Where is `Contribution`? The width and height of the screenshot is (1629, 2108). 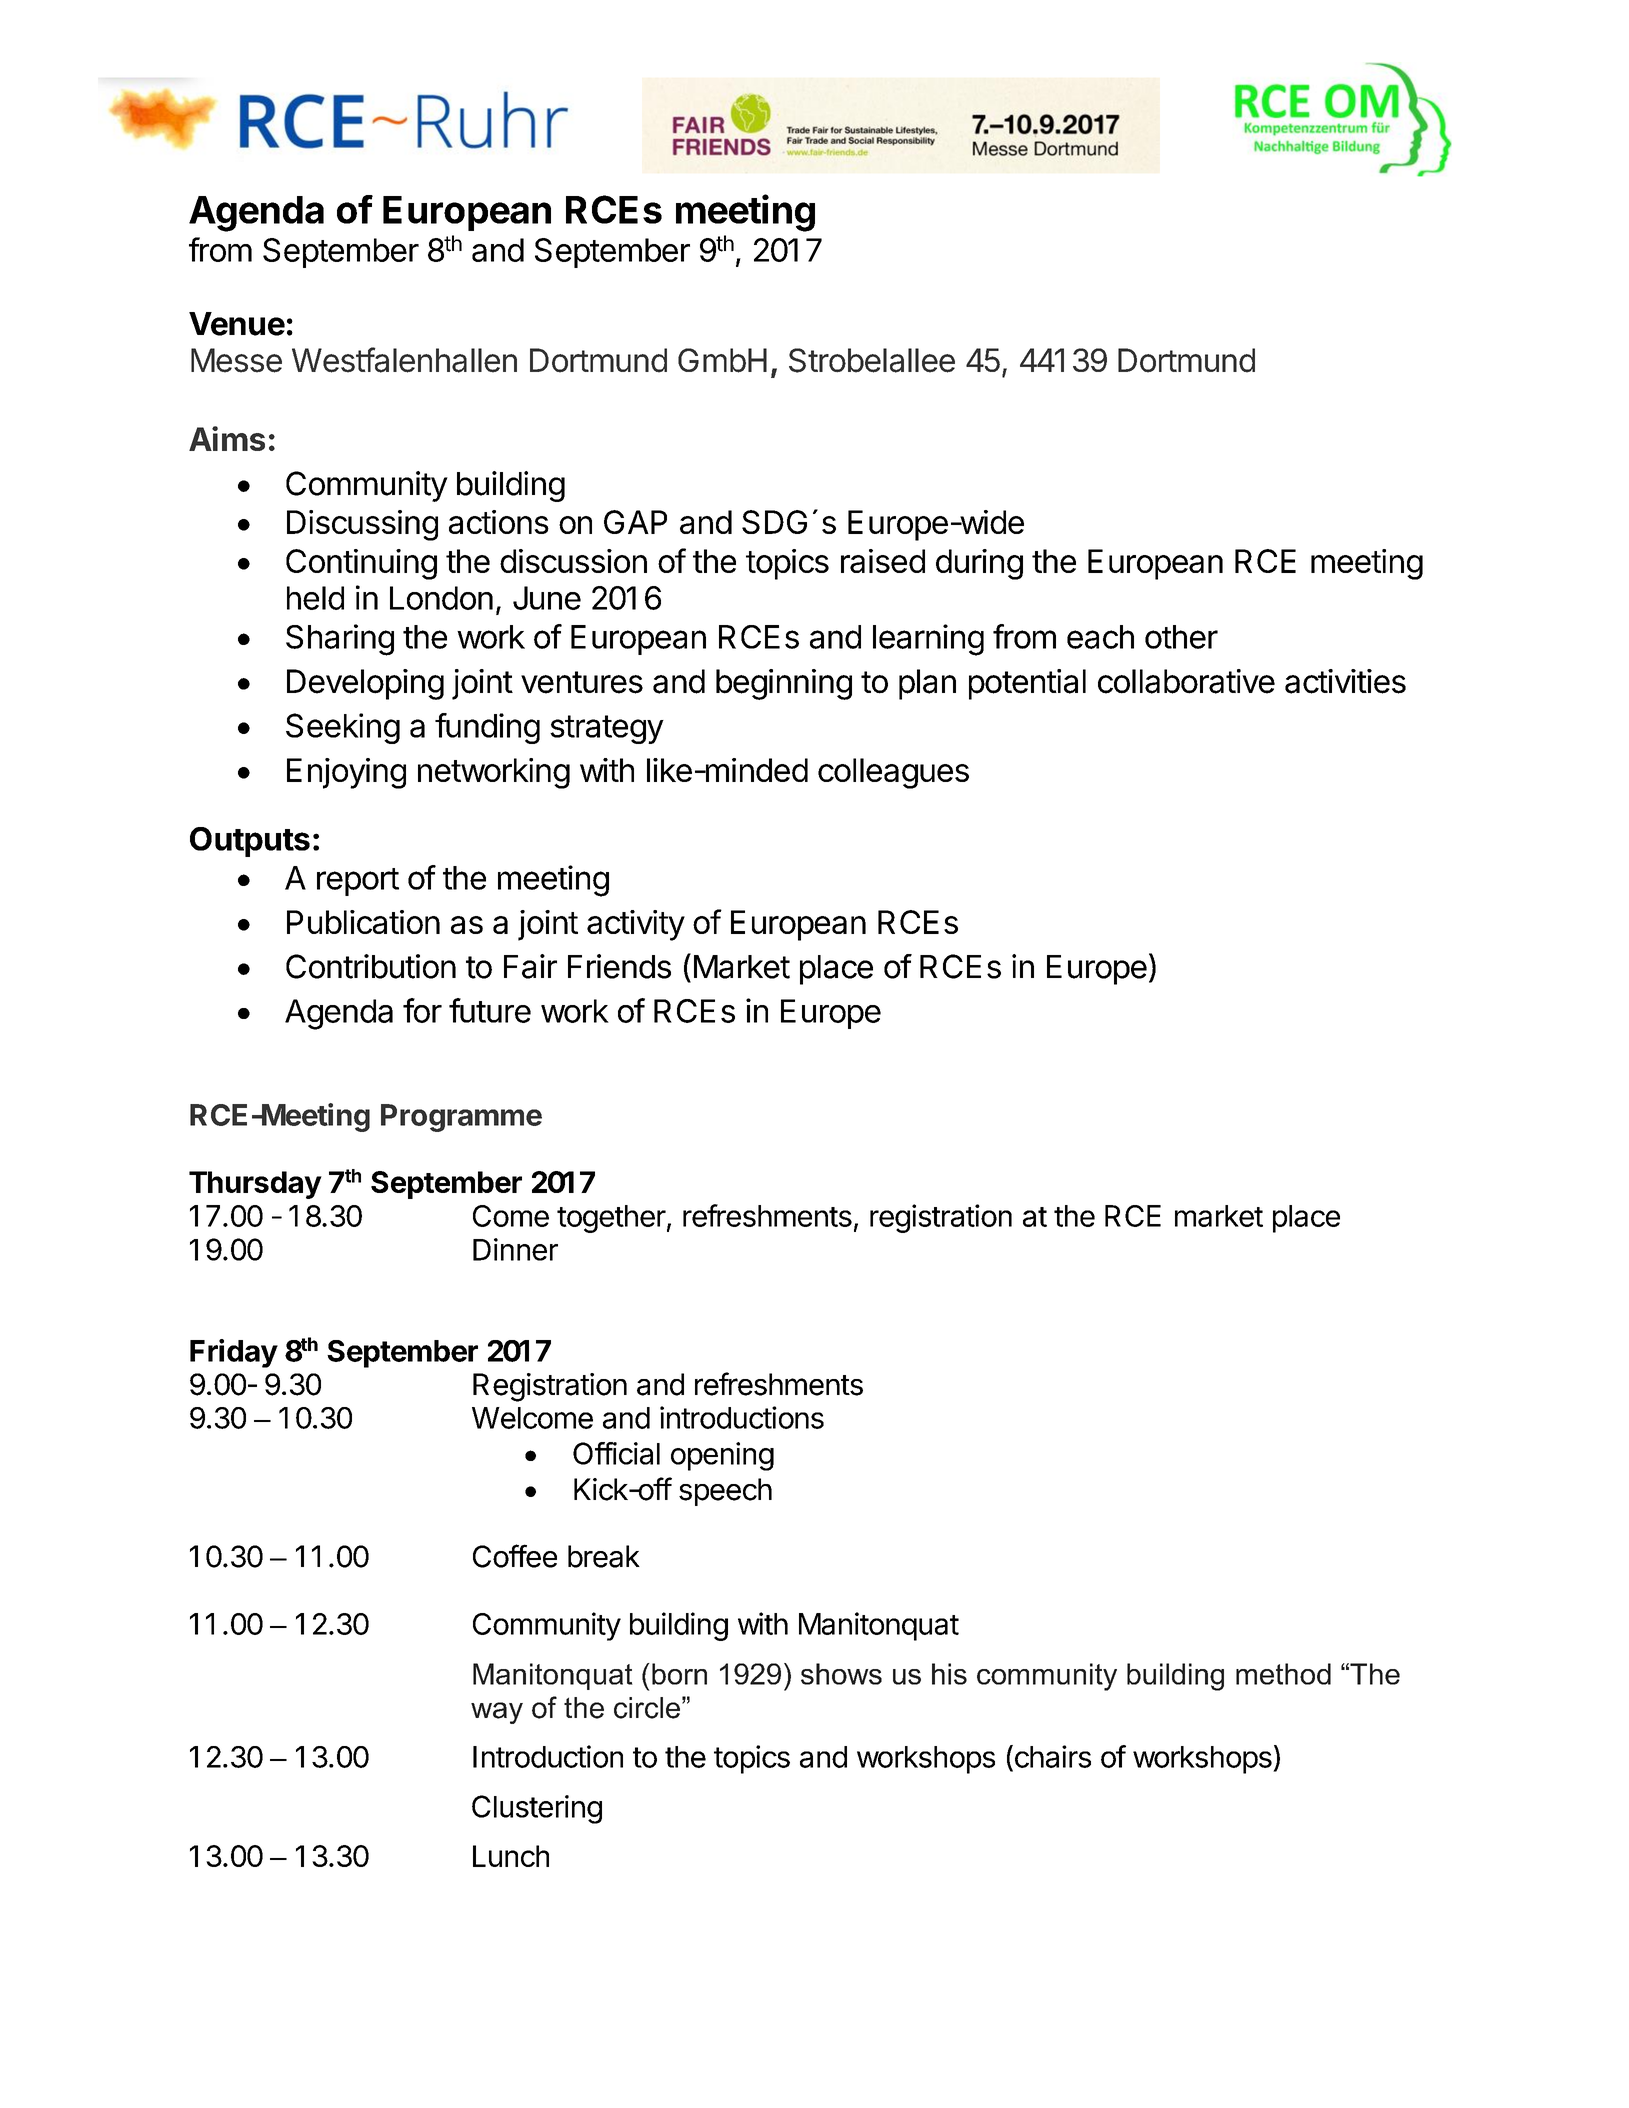 Contribution is located at coordinates (371, 966).
